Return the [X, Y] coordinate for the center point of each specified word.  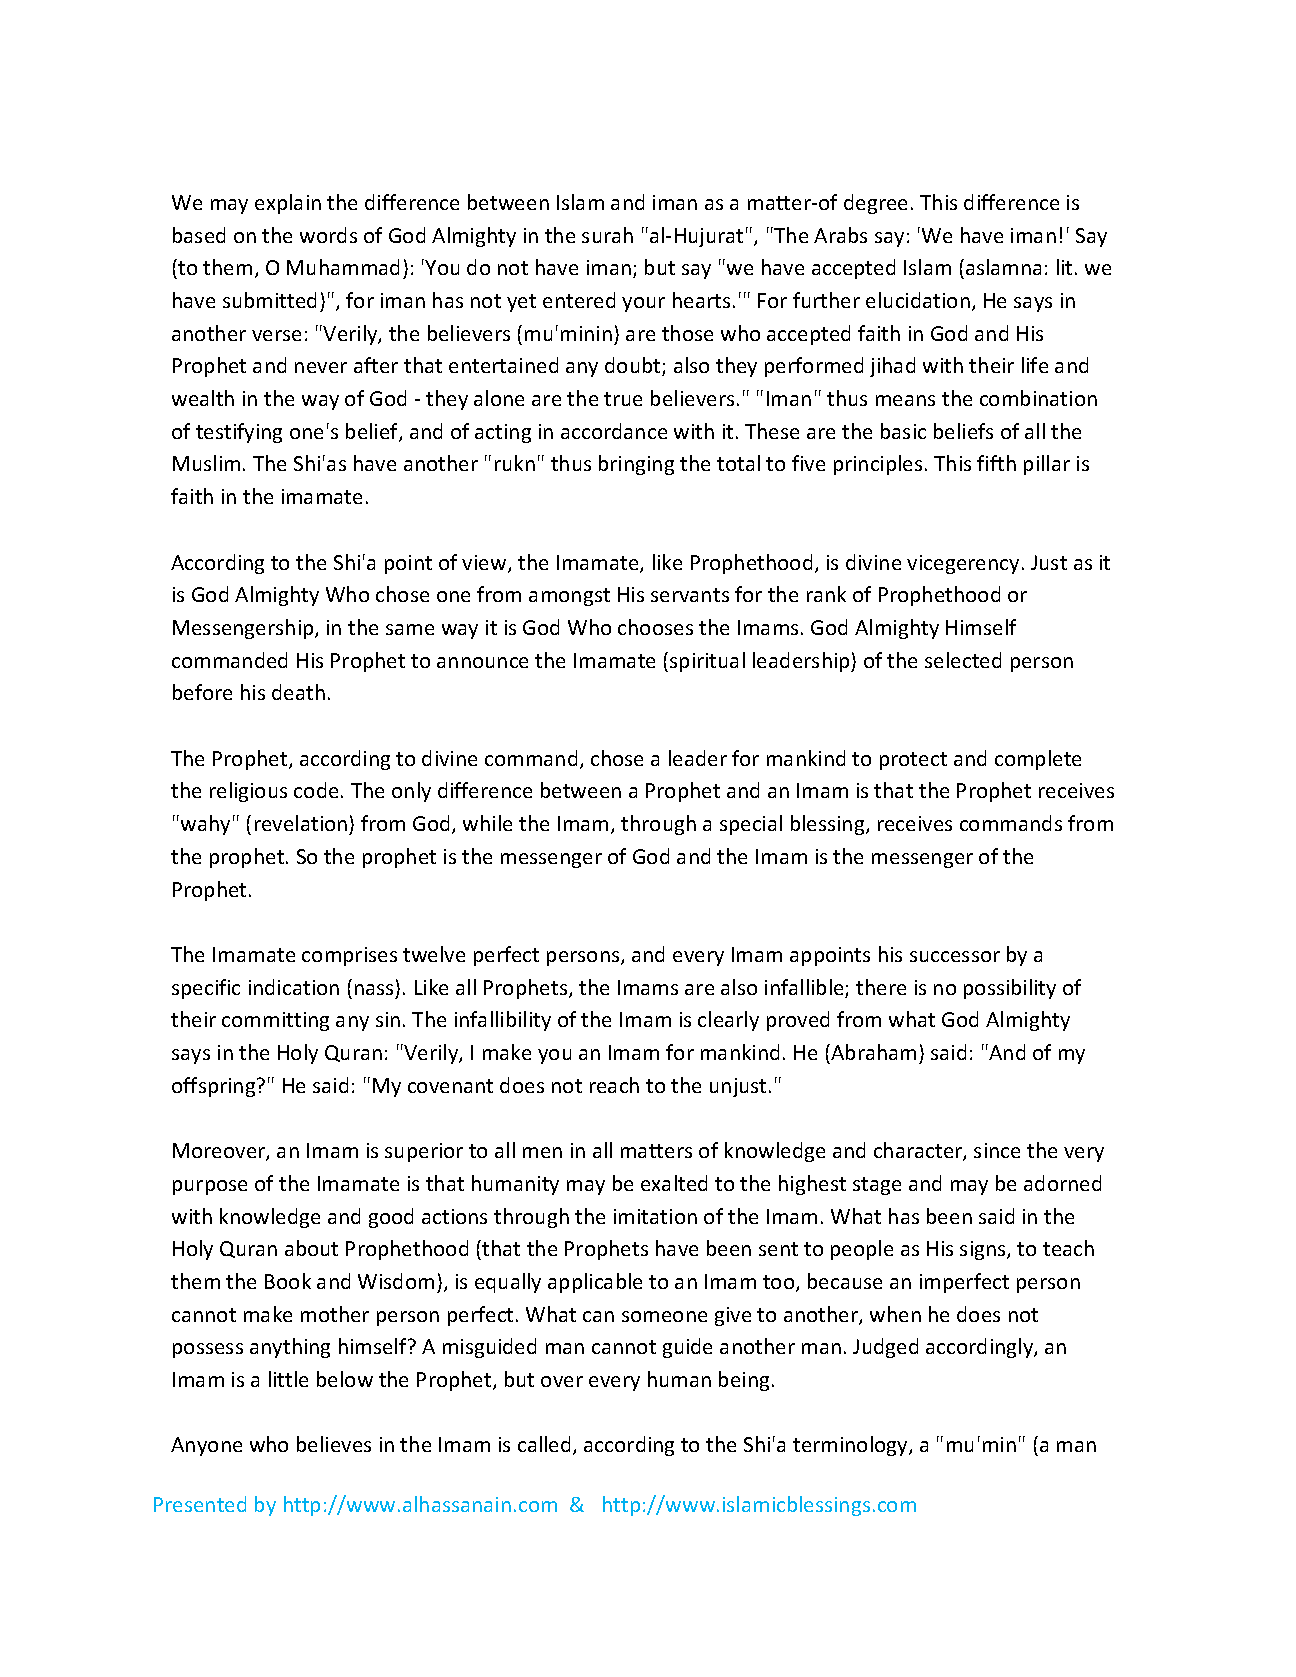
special [751, 825]
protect [913, 761]
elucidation [918, 300]
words [328, 235]
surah [607, 235]
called [546, 1445]
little [288, 1379]
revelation [301, 823]
